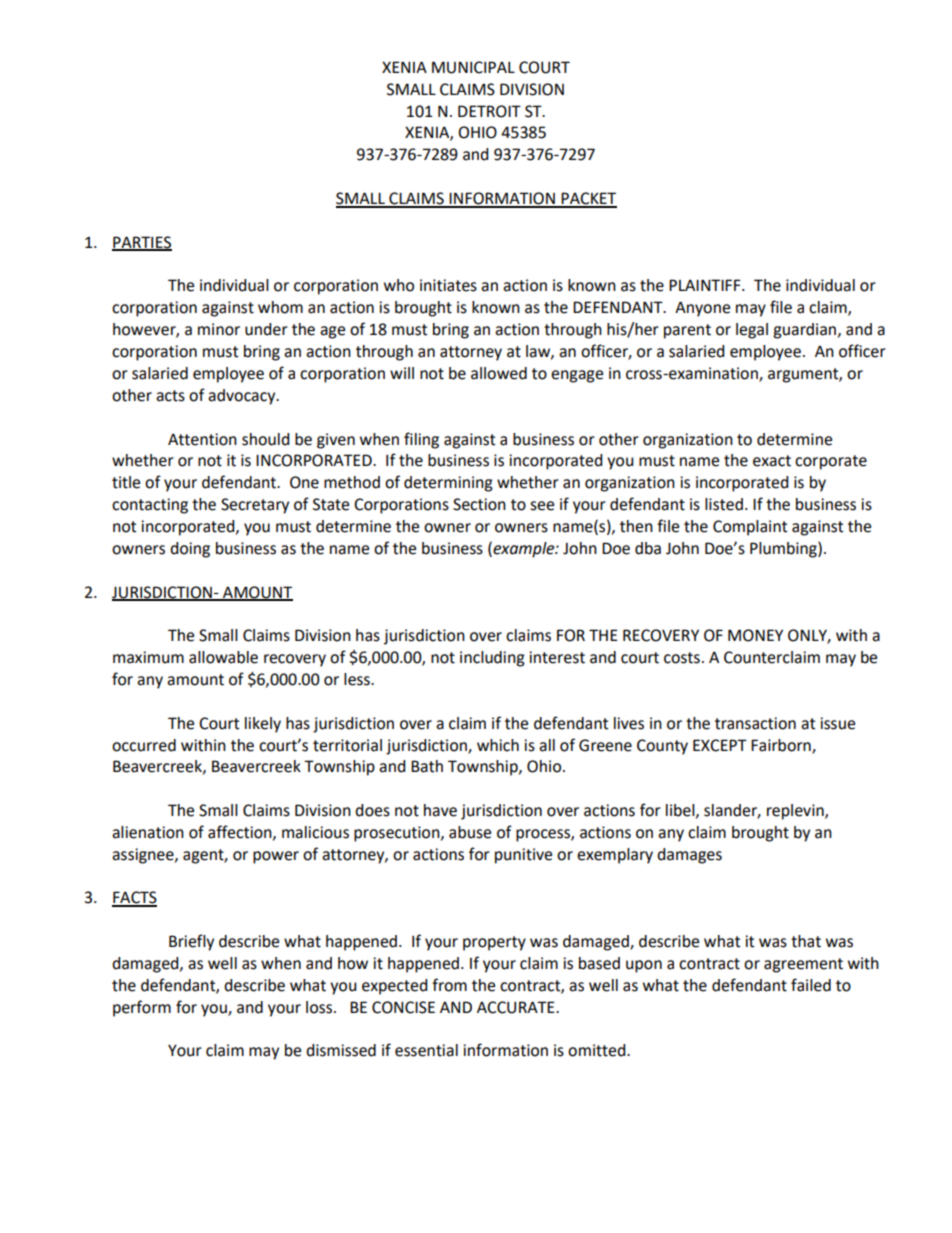 This page has width=952, height=1233. Describe the element at coordinates (479, 504) in the page. I see `Section` at that location.
